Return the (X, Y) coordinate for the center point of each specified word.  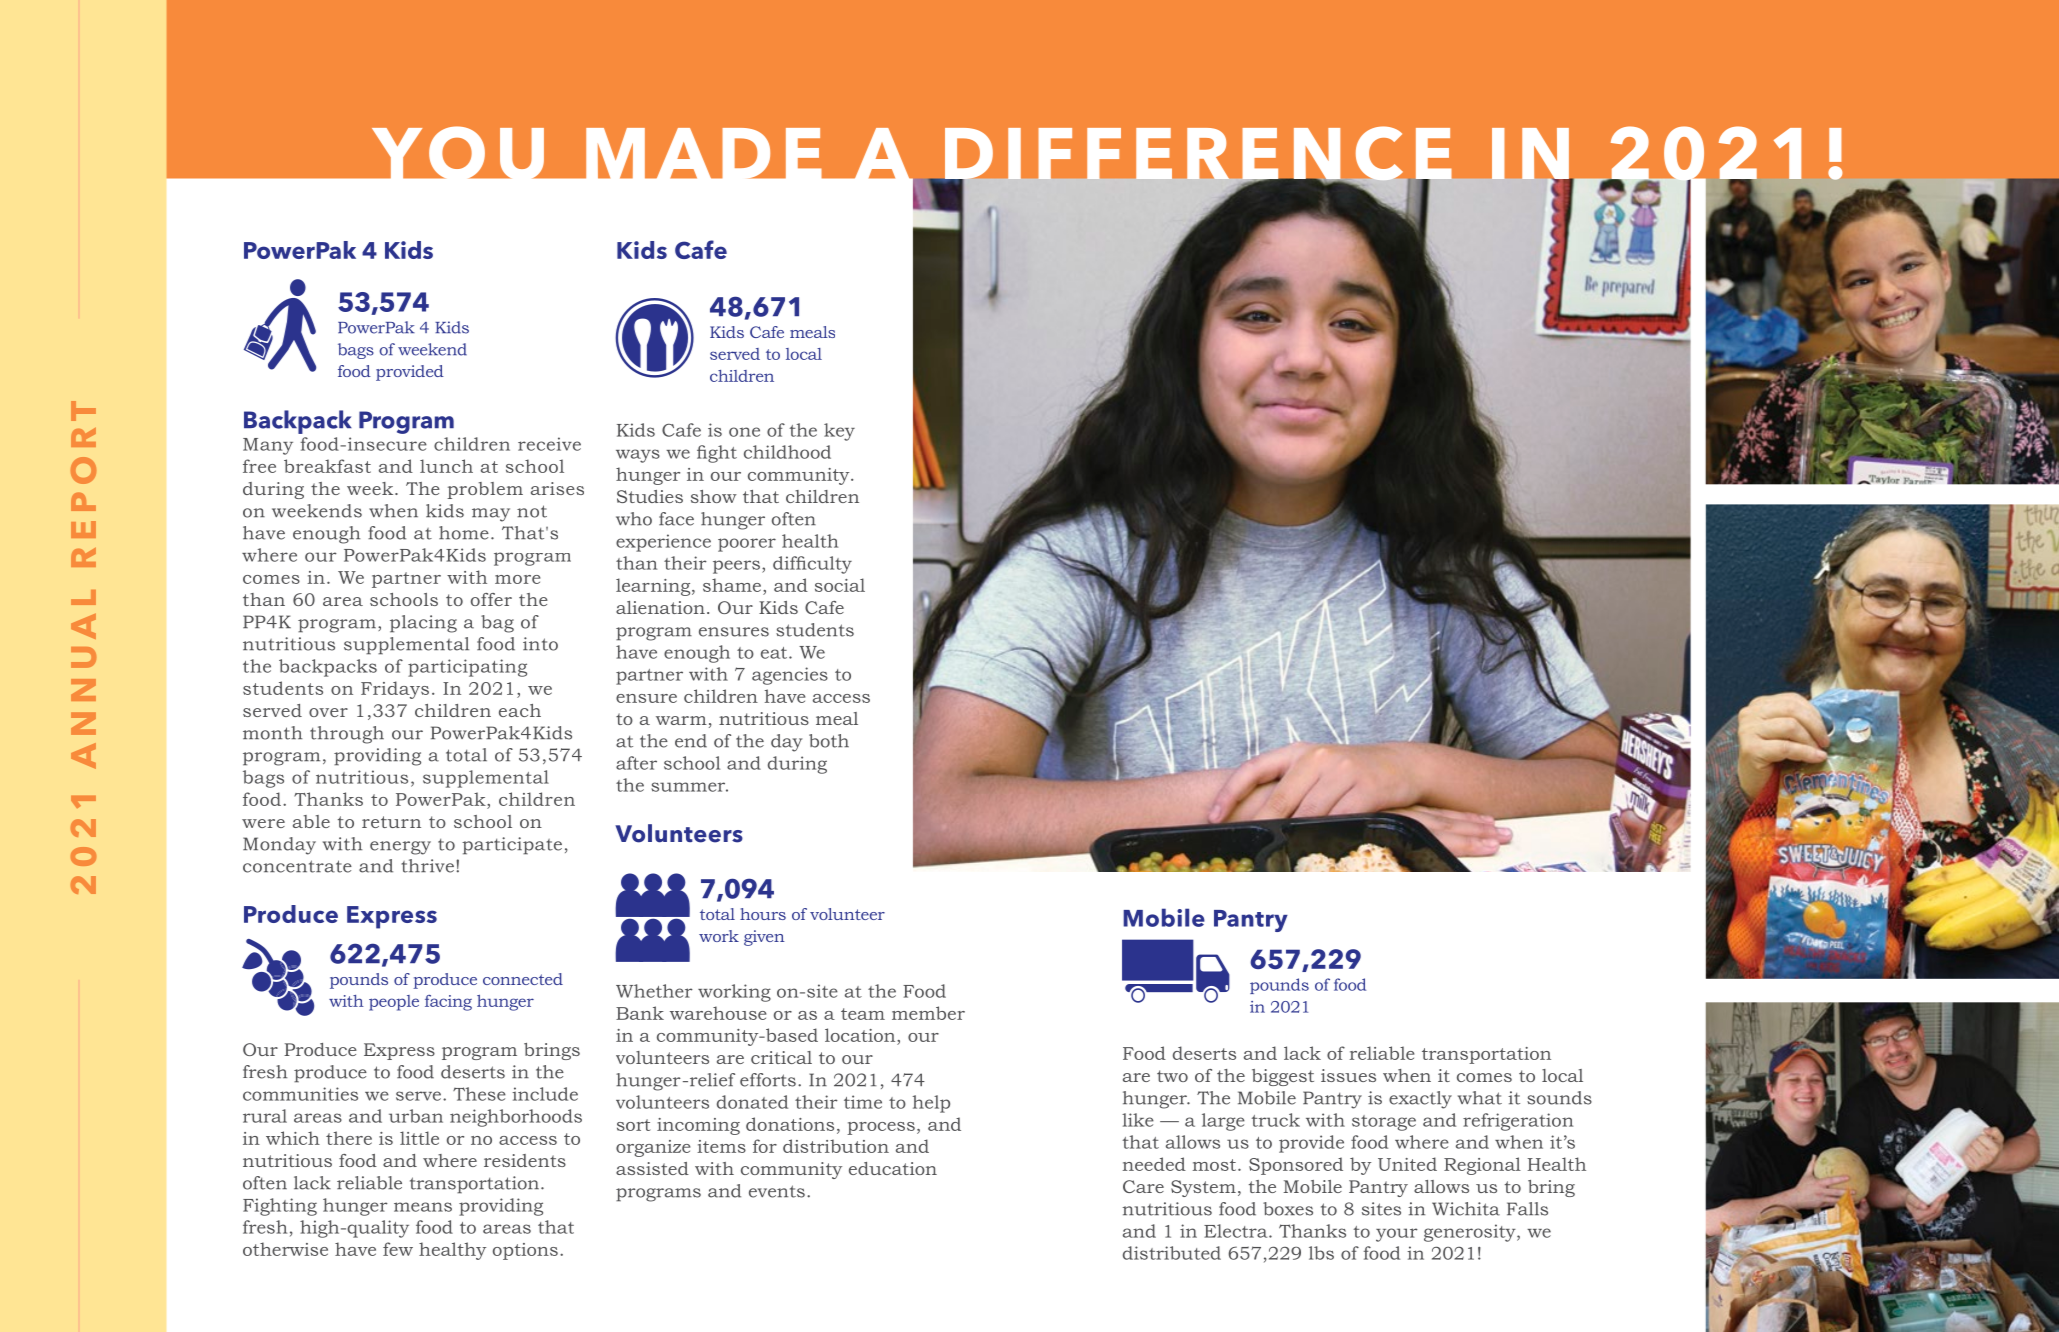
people (394, 1003)
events (777, 1191)
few (398, 1249)
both (829, 741)
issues (1348, 1075)
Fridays (395, 690)
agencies (790, 676)
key (839, 432)
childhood (787, 452)
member (928, 1013)
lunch (446, 466)
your (1397, 1235)
